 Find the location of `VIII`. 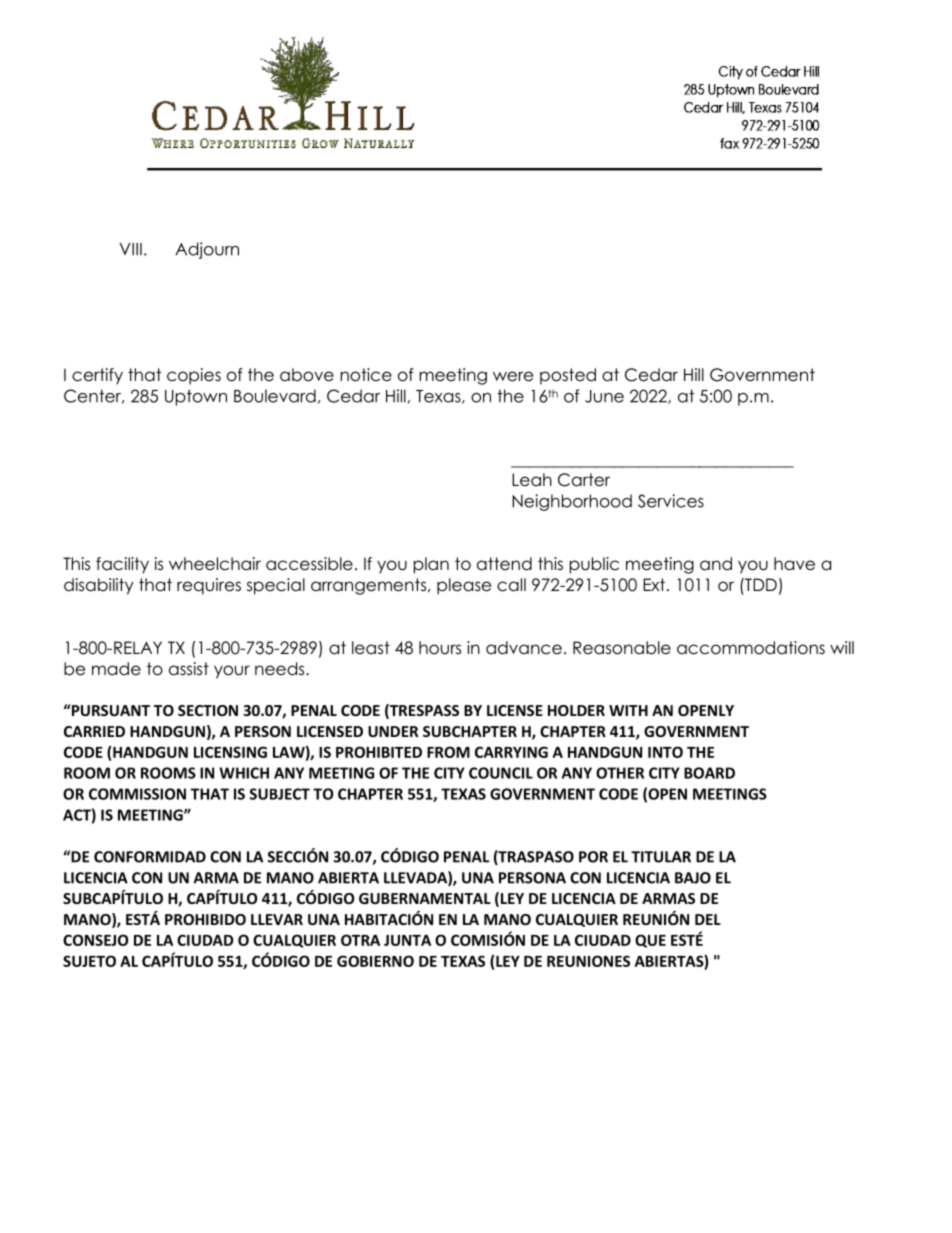

VIII is located at coordinates (131, 249).
